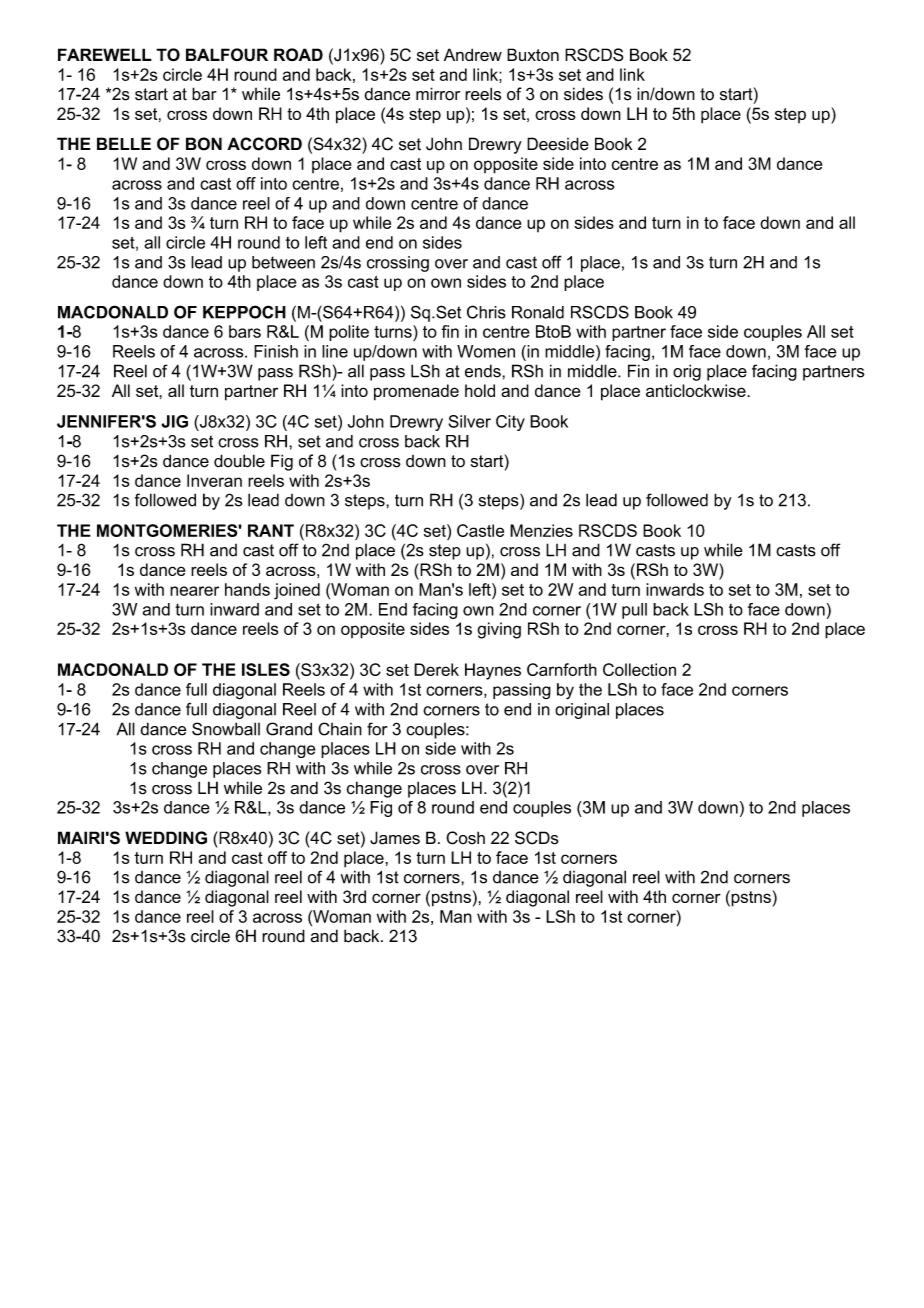 The width and height of the page is (924, 1308). What do you see at coordinates (533, 54) in the page?
I see `Buxton` at bounding box center [533, 54].
